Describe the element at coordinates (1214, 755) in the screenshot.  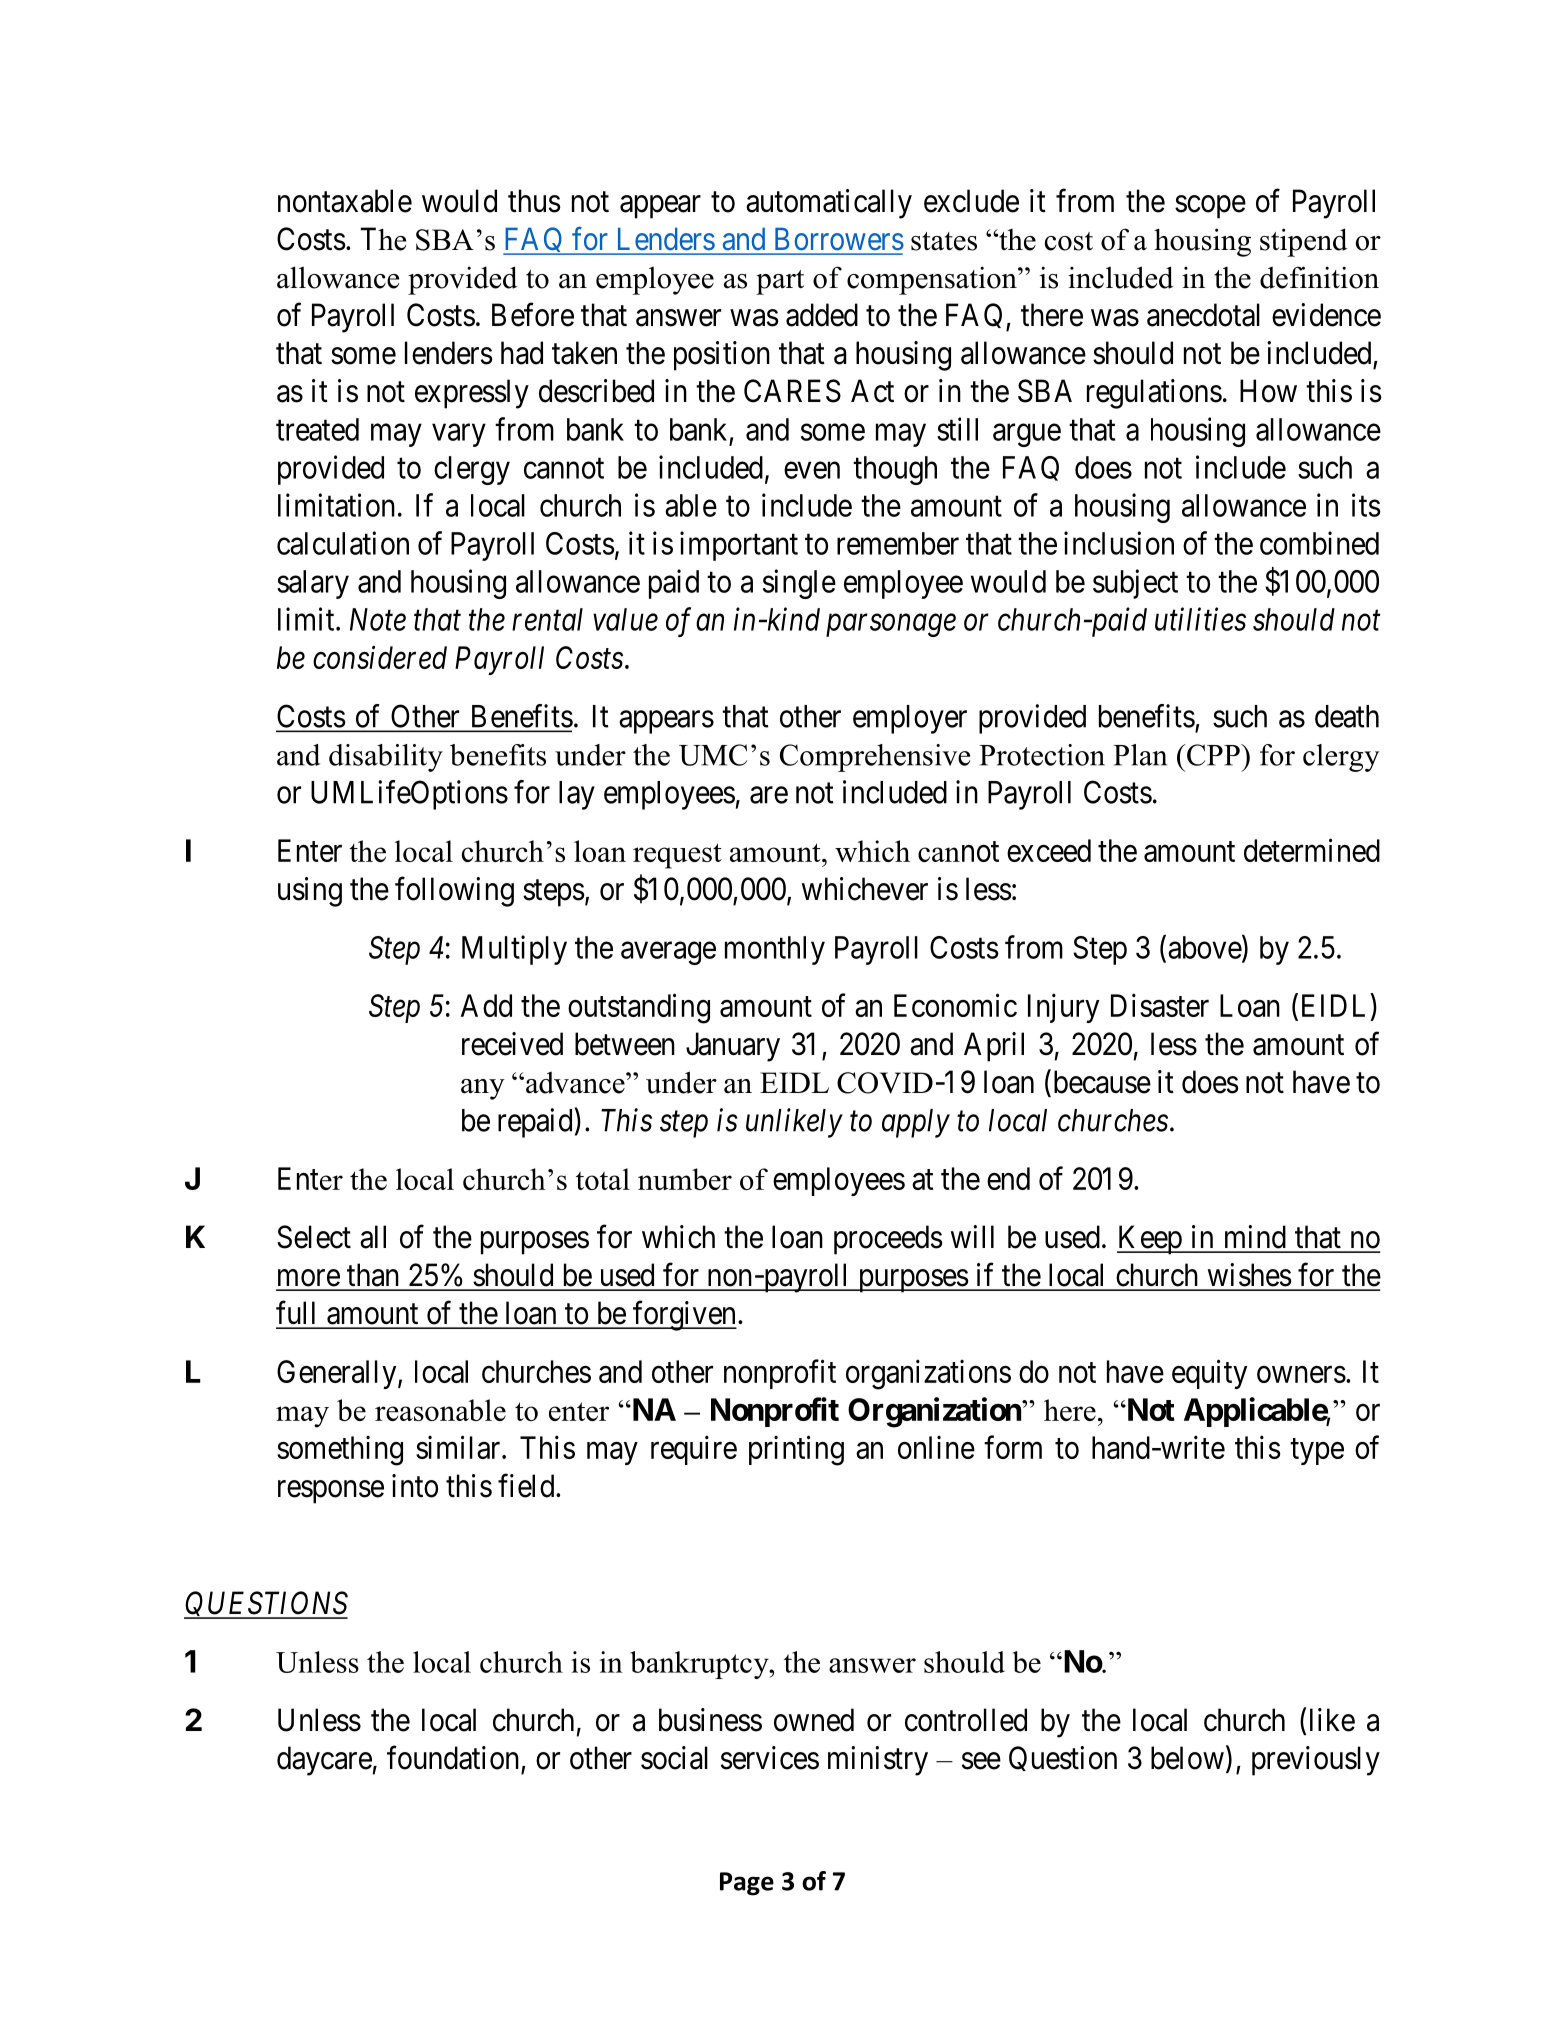
I see `CPP` at that location.
